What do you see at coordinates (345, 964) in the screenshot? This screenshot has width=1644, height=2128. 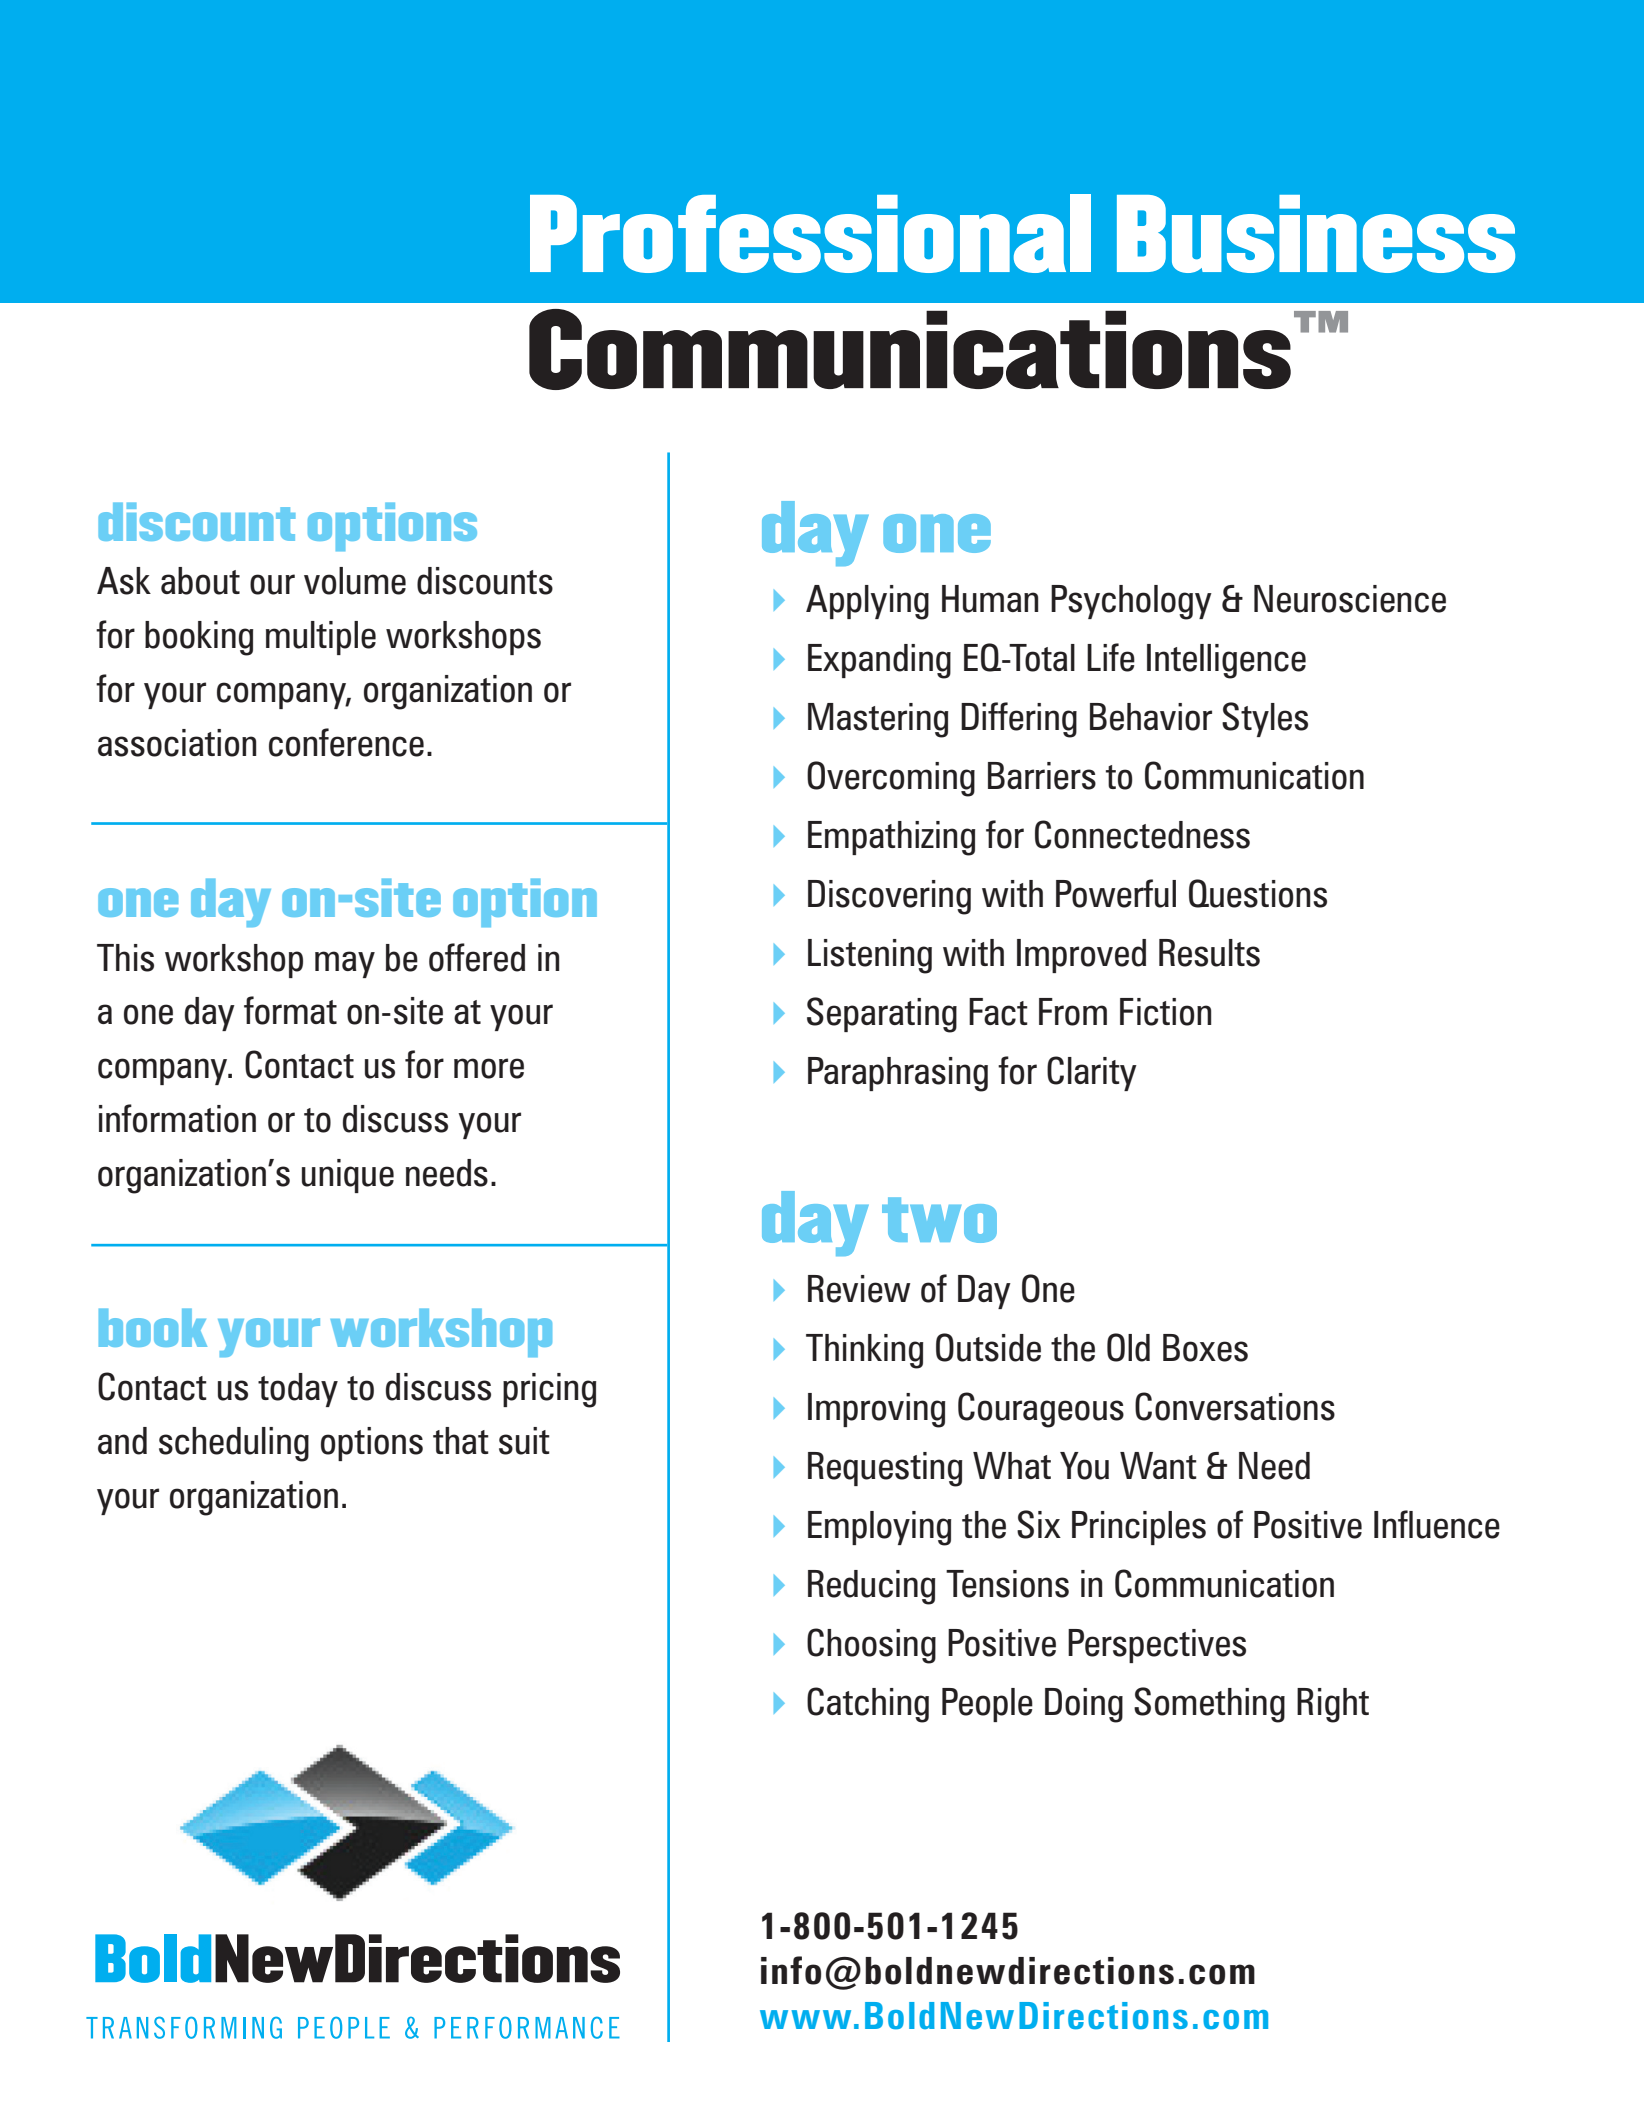 I see `may` at bounding box center [345, 964].
